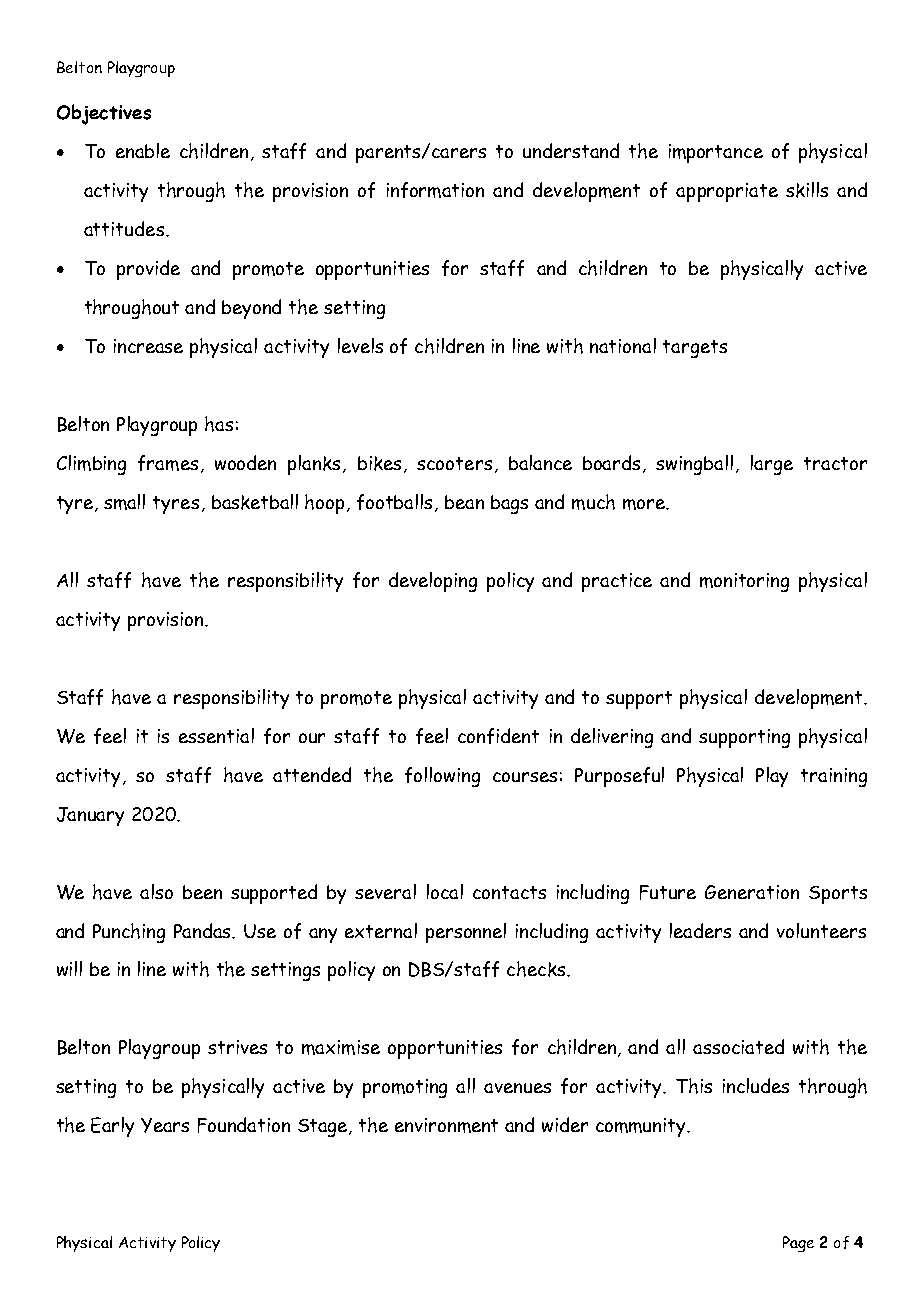  Describe the element at coordinates (435, 190) in the screenshot. I see `information` at that location.
